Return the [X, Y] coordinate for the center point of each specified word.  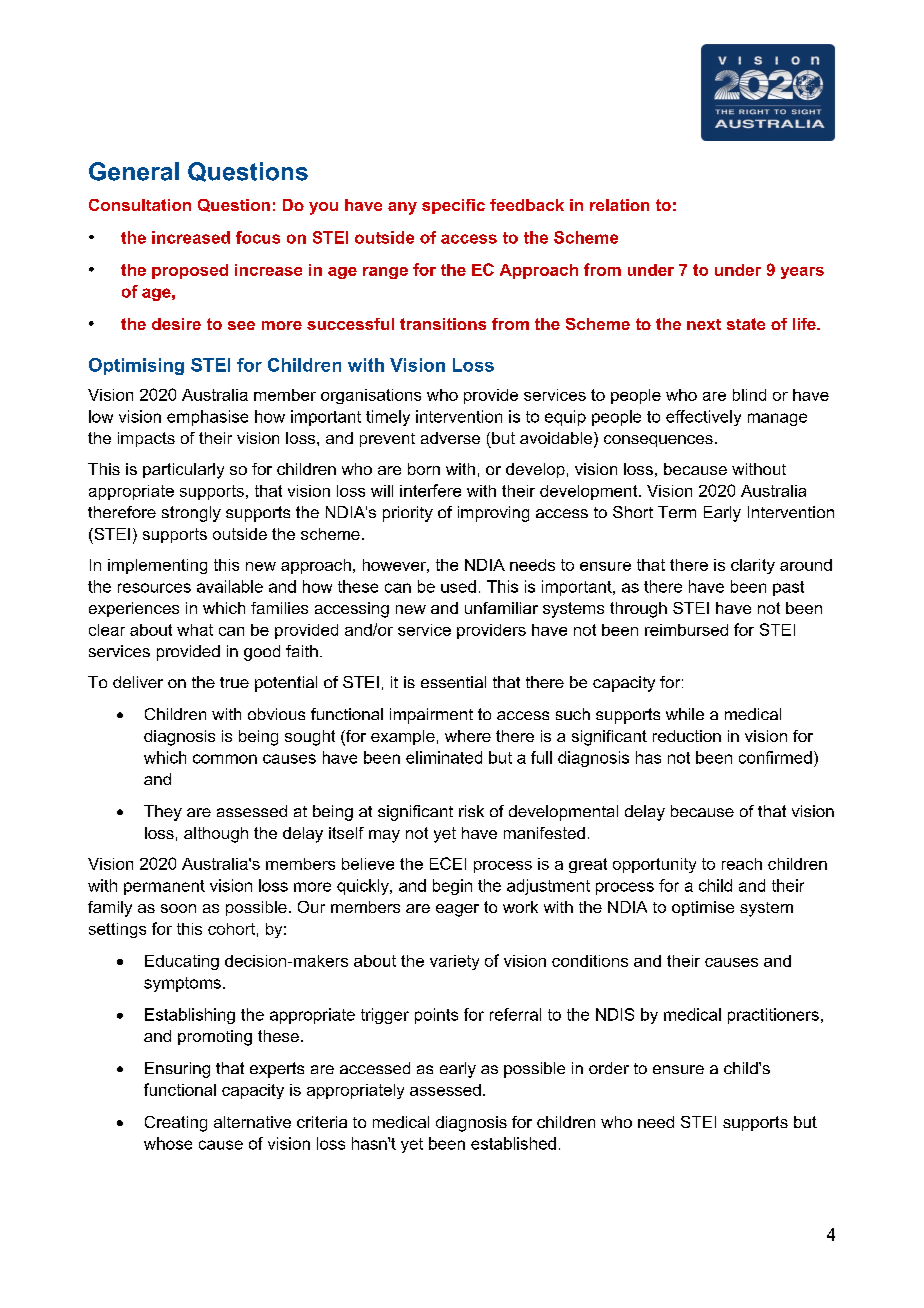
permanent [164, 887]
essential [453, 682]
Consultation [140, 205]
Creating [176, 1124]
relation [619, 205]
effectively [703, 418]
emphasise [207, 418]
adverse [450, 438]
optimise [703, 908]
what [195, 630]
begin [452, 887]
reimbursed [686, 630]
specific [453, 206]
